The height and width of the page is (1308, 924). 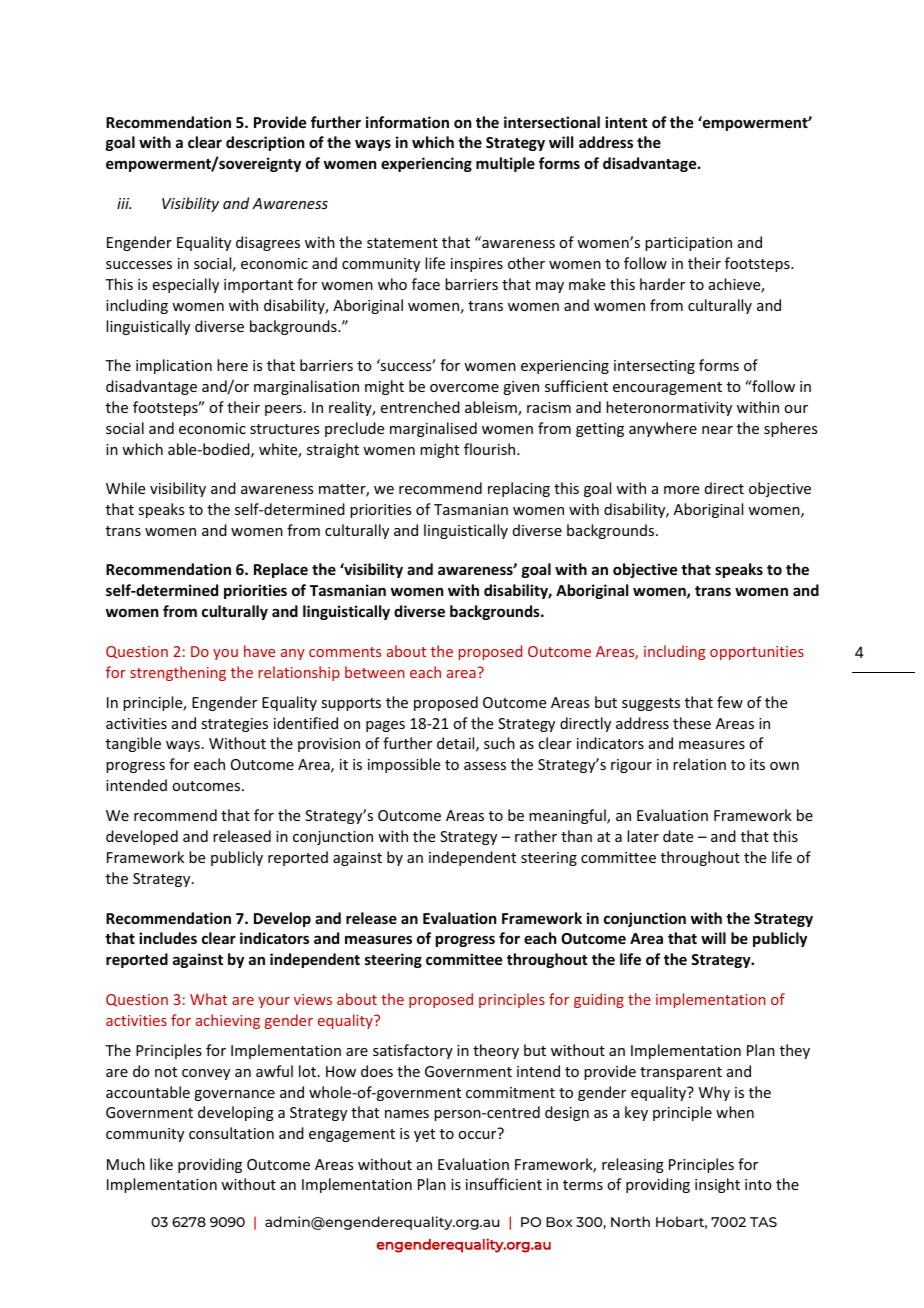 What do you see at coordinates (265, 143) in the page?
I see `description` at bounding box center [265, 143].
